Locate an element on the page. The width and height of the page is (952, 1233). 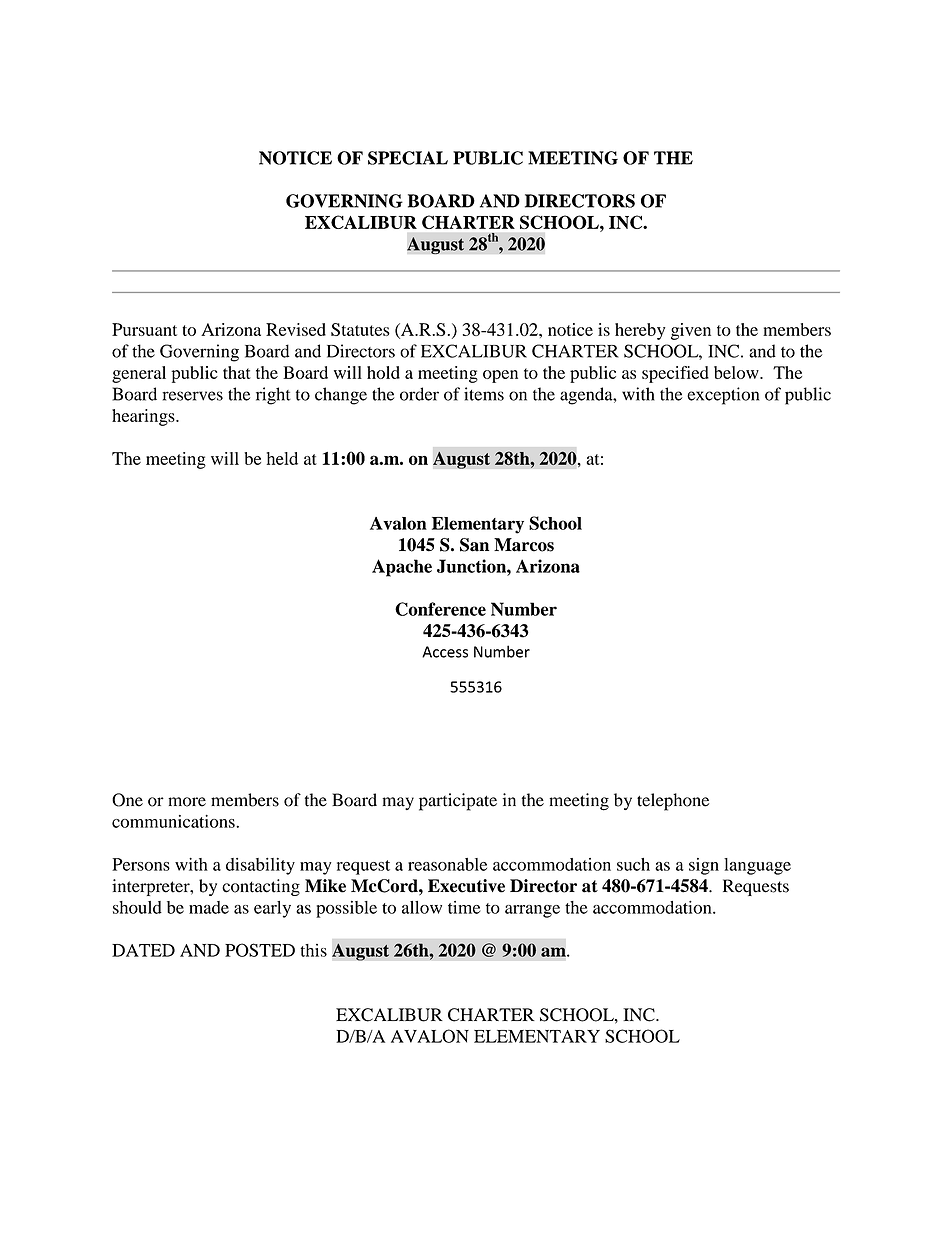
telephone is located at coordinates (673, 802).
